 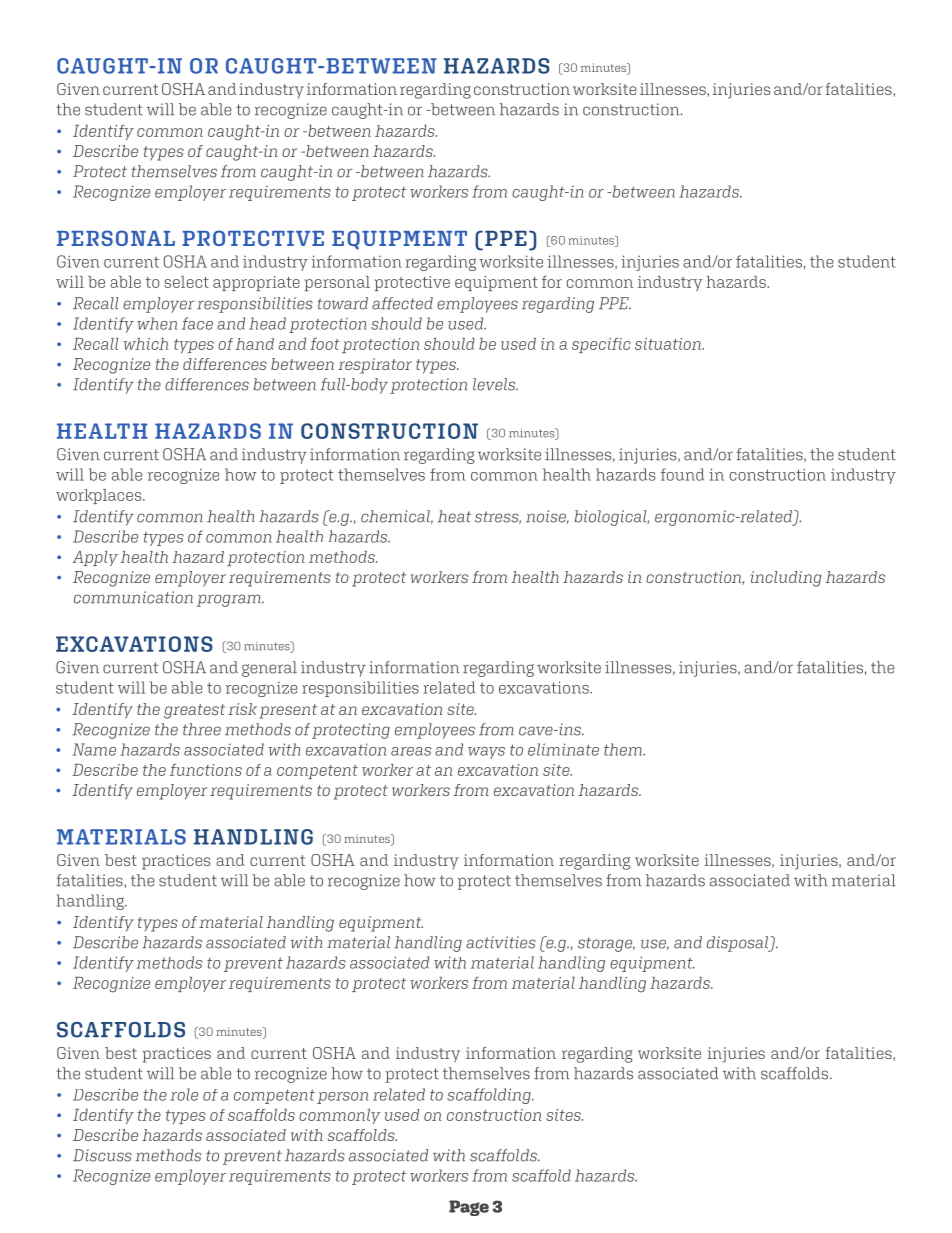 I want to click on Discuss, so click(x=102, y=1155).
